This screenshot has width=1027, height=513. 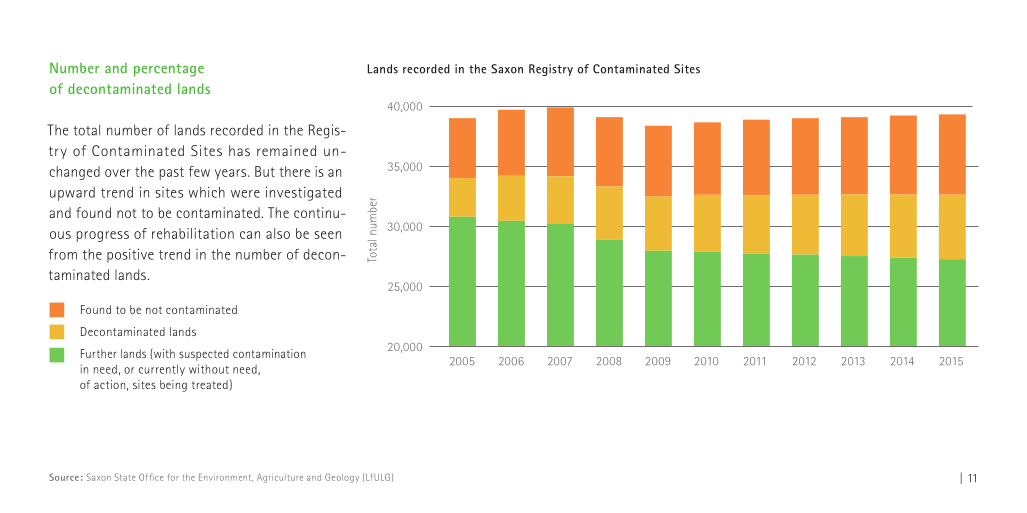 What do you see at coordinates (286, 150) in the screenshot?
I see `remained` at bounding box center [286, 150].
